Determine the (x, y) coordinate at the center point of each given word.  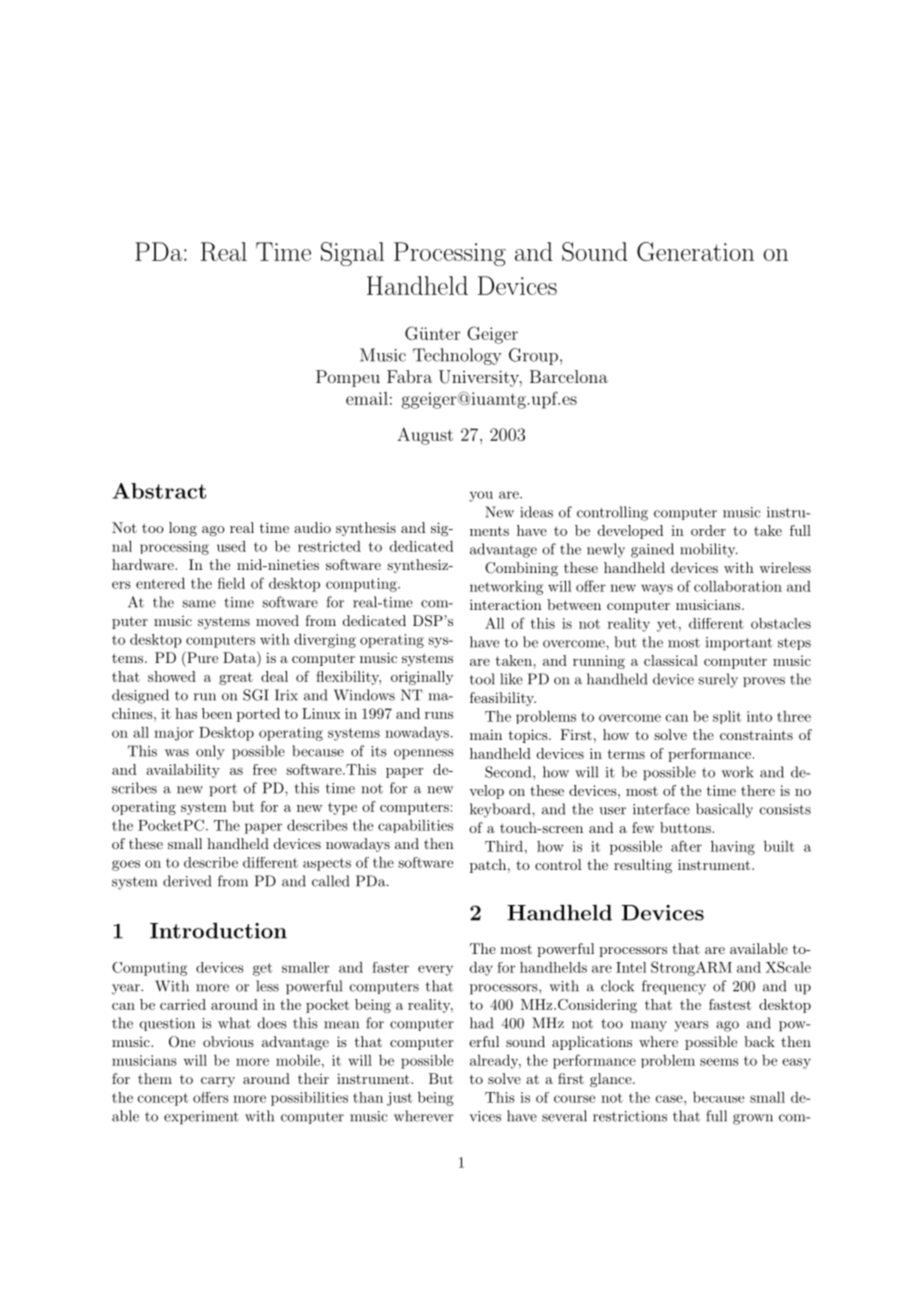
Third (504, 846)
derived (187, 881)
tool (482, 679)
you (481, 496)
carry (218, 1082)
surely (718, 680)
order (708, 530)
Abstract (159, 491)
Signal (352, 254)
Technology (457, 356)
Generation (695, 251)
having (733, 847)
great (236, 678)
